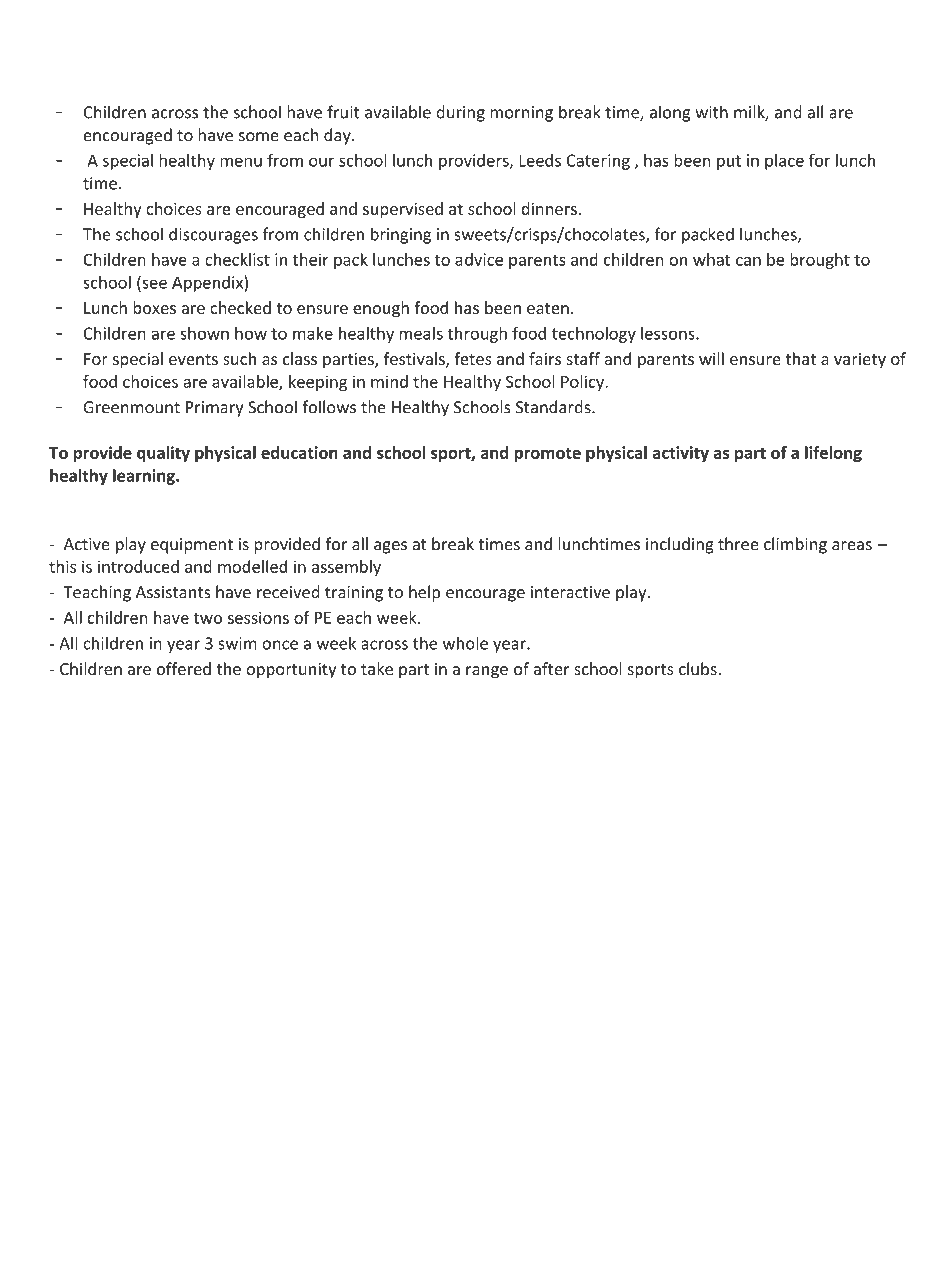 The width and height of the screenshot is (952, 1272). I want to click on with, so click(711, 112).
